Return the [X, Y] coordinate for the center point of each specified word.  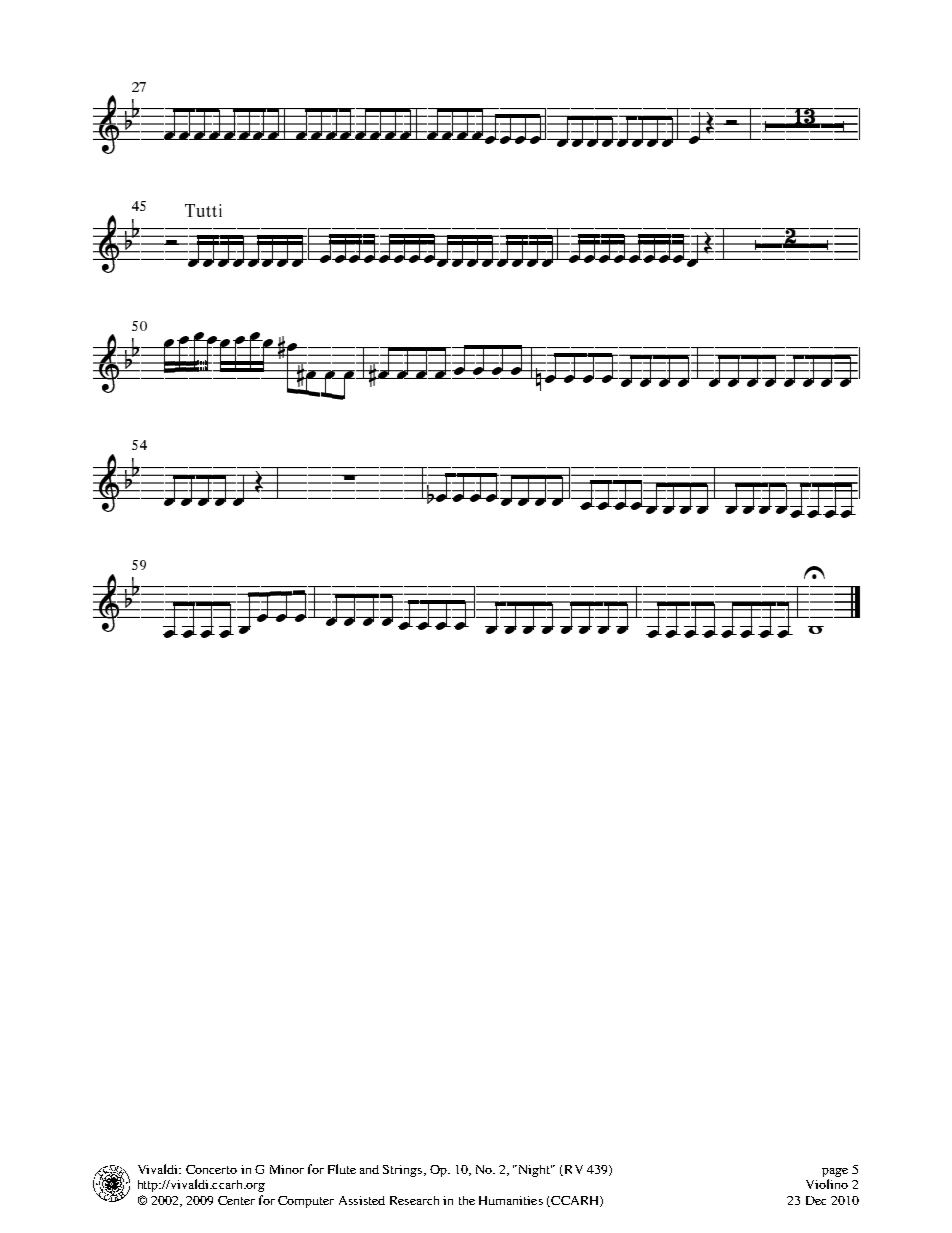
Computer [306, 1202]
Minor [287, 1169]
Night [534, 1171]
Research [414, 1200]
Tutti [203, 210]
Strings [404, 1171]
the [467, 1200]
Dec [816, 1200]
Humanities [511, 1200]
